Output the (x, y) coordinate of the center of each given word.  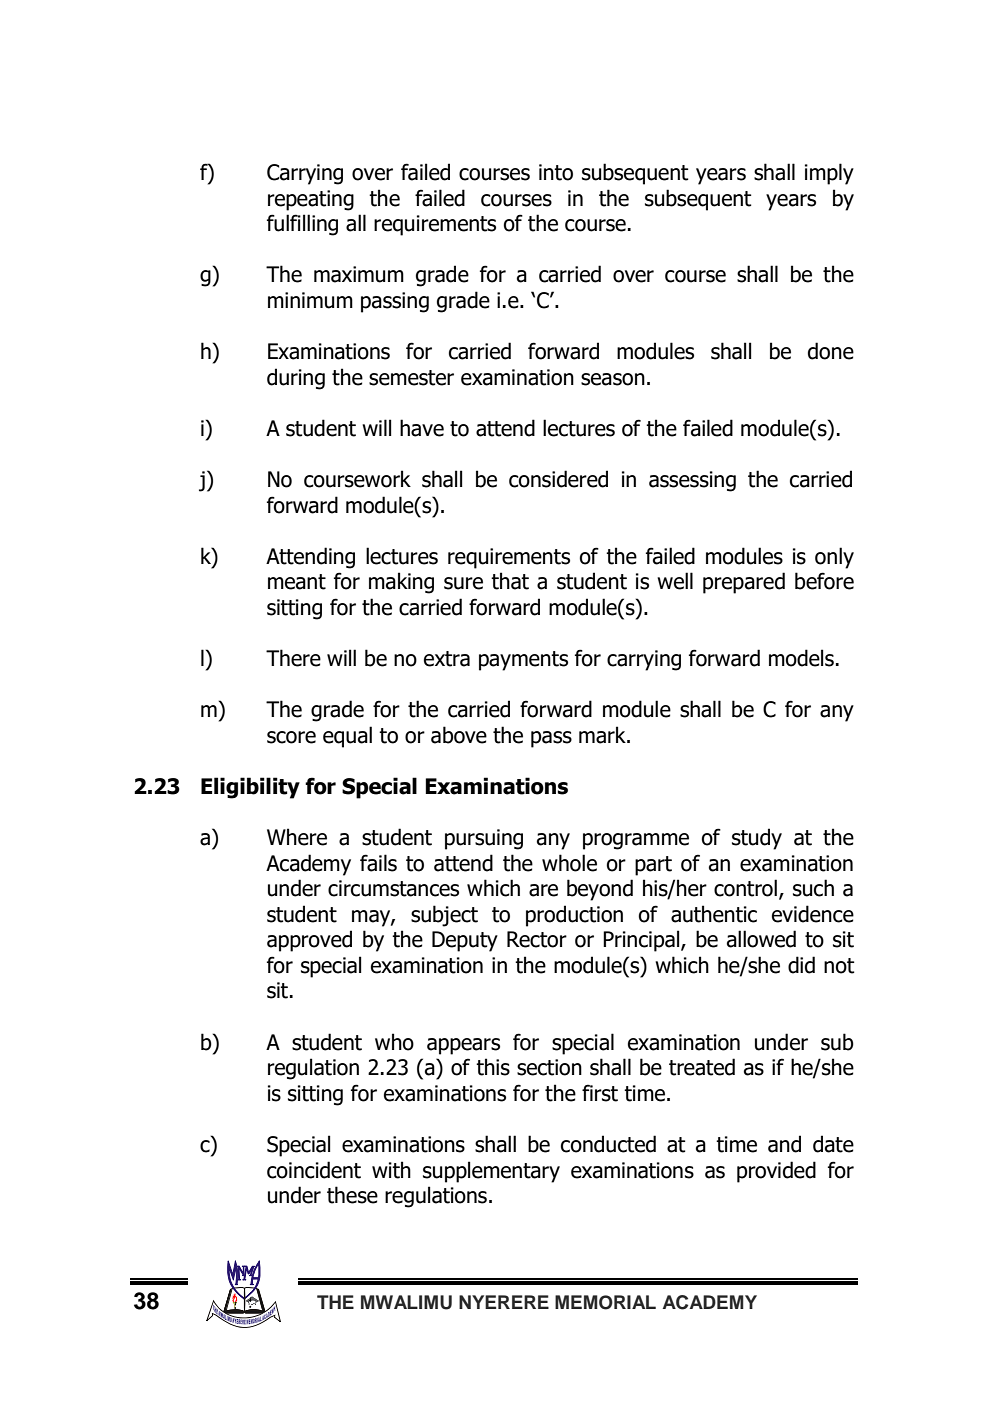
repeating (311, 200)
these (352, 1195)
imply (829, 174)
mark (603, 735)
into (556, 172)
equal (347, 737)
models (801, 658)
